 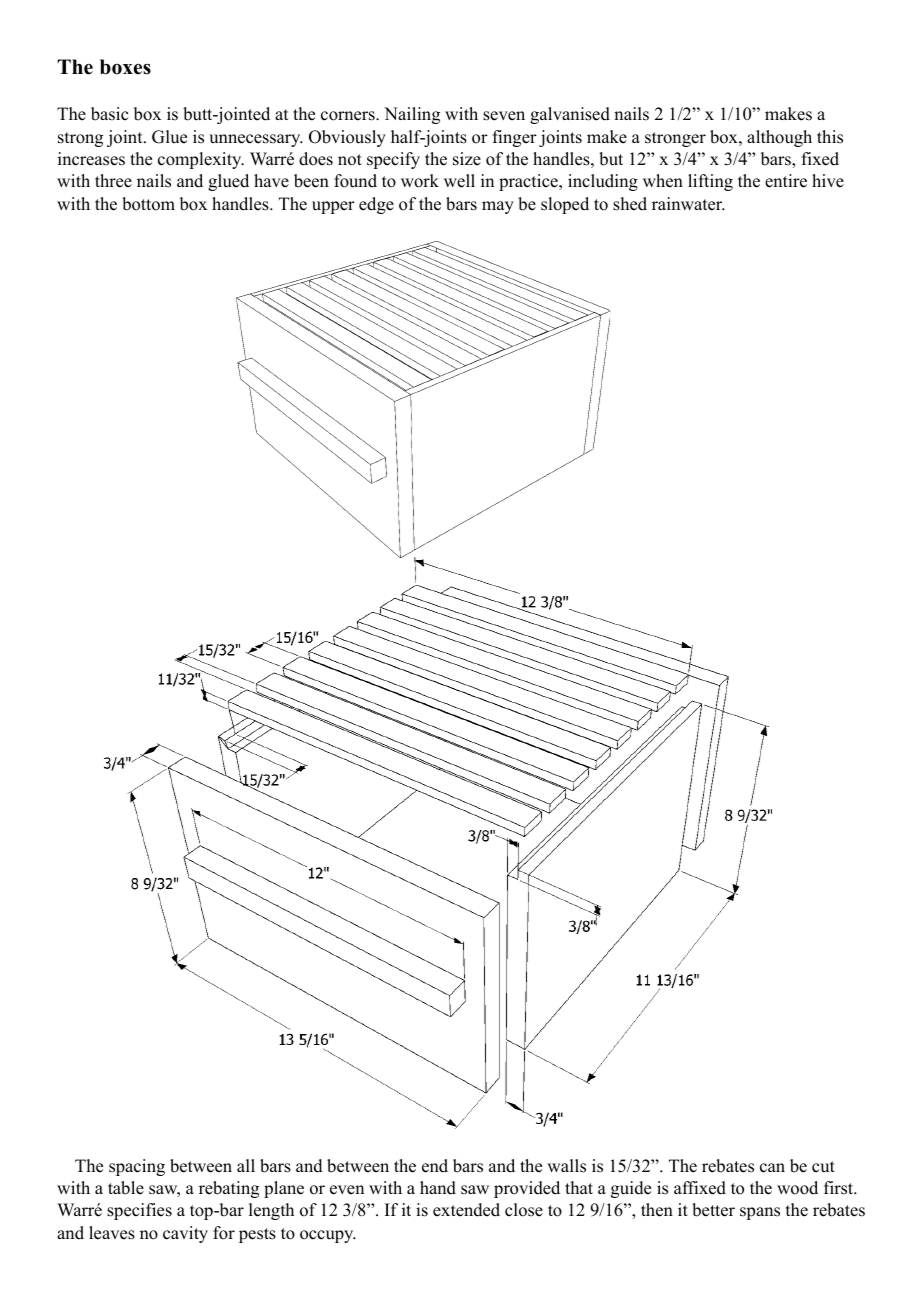 I want to click on may, so click(x=498, y=207).
